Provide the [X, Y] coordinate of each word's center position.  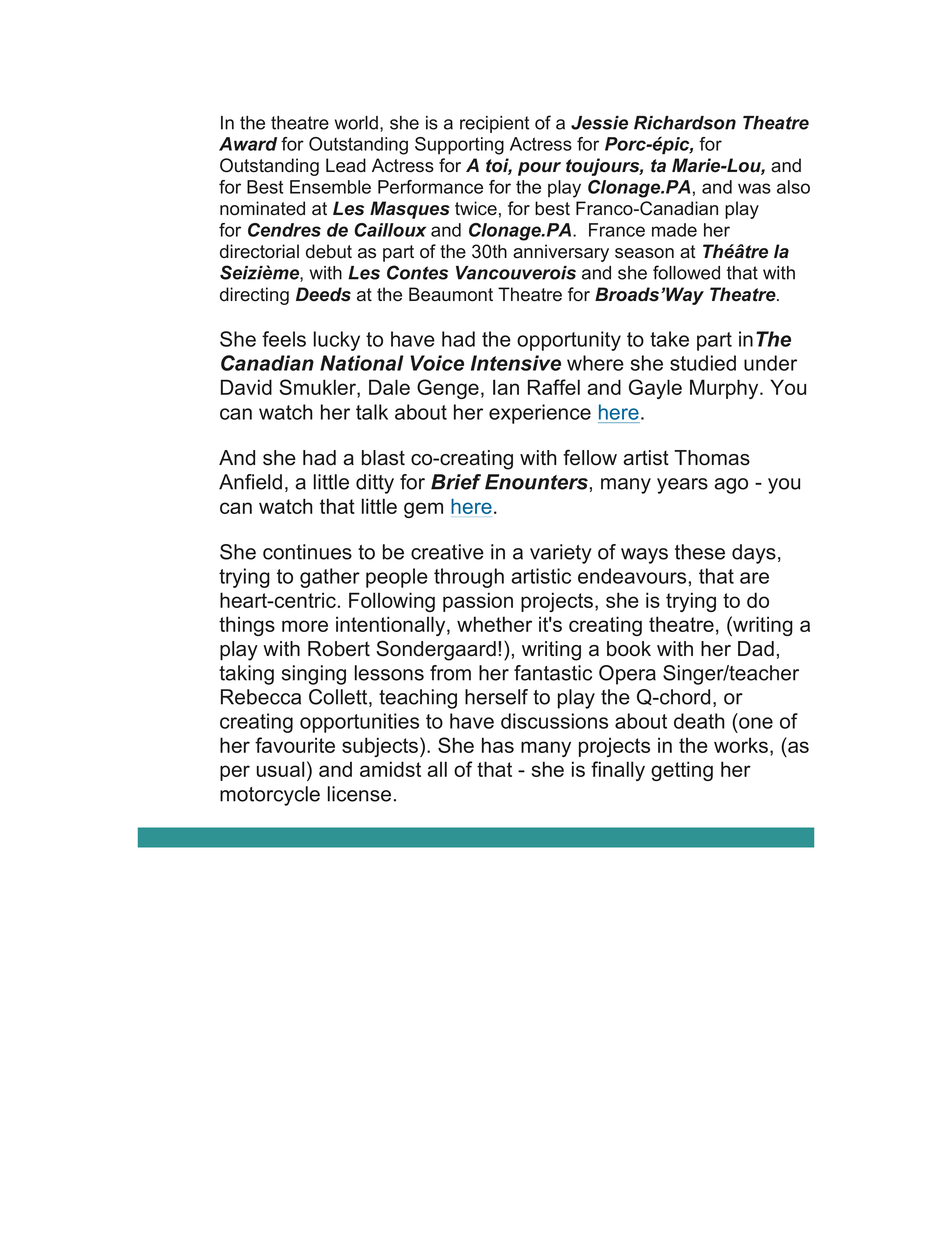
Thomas [712, 458]
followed [686, 272]
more [305, 626]
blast [383, 458]
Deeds [323, 294]
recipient [495, 124]
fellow [590, 457]
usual [280, 769]
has [498, 745]
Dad [756, 649]
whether [494, 624]
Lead [346, 165]
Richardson [685, 123]
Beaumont [451, 294]
